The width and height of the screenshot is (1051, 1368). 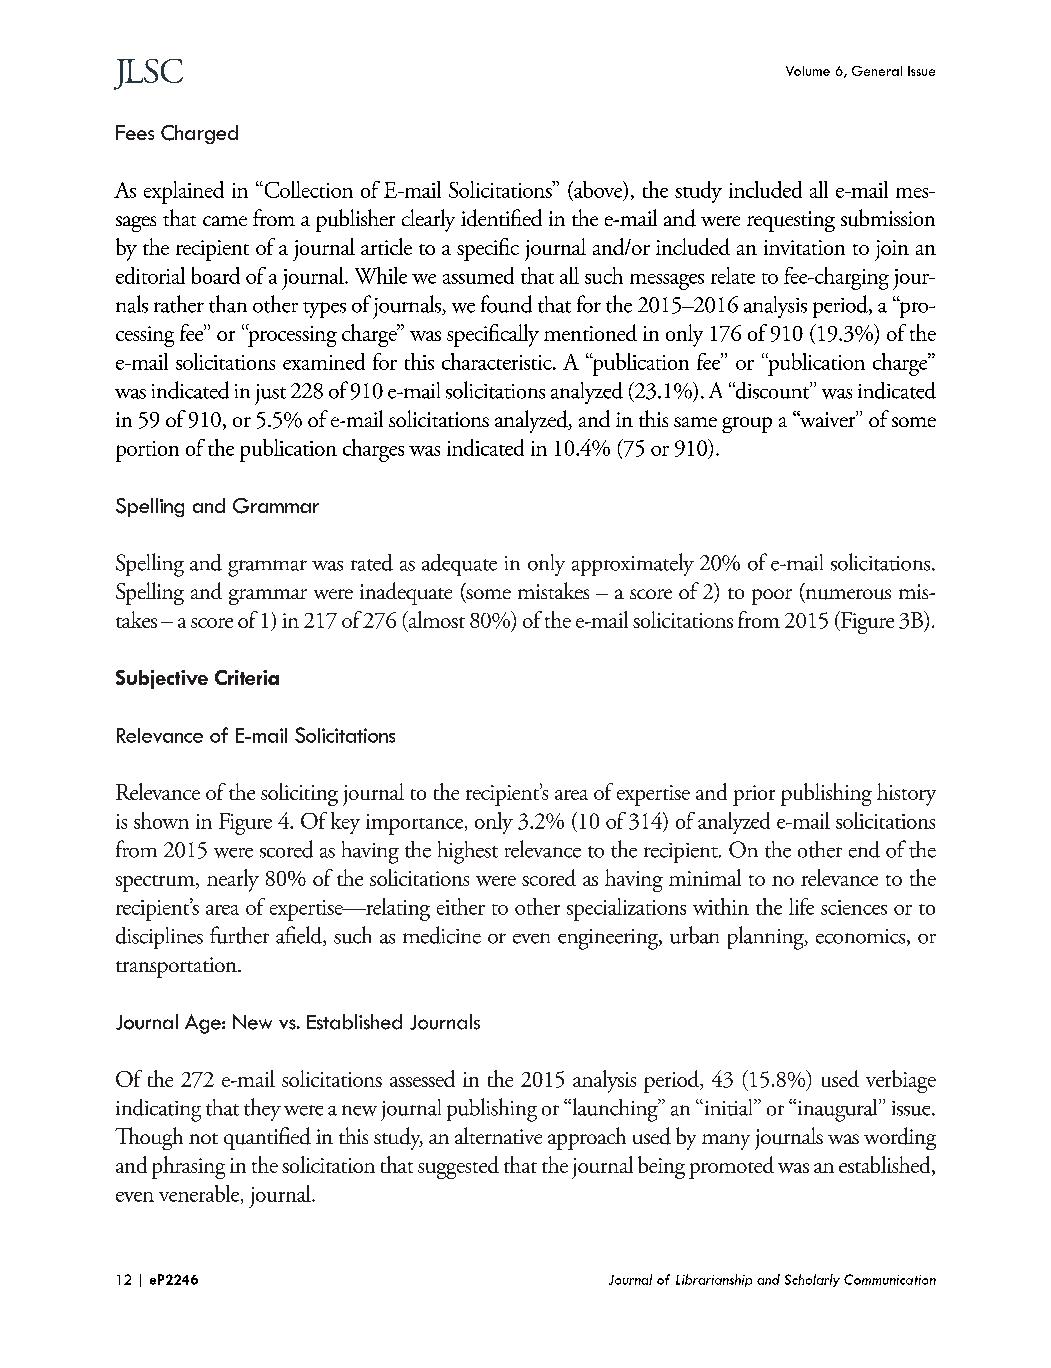 What do you see at coordinates (598, 190) in the screenshot?
I see `above` at bounding box center [598, 190].
